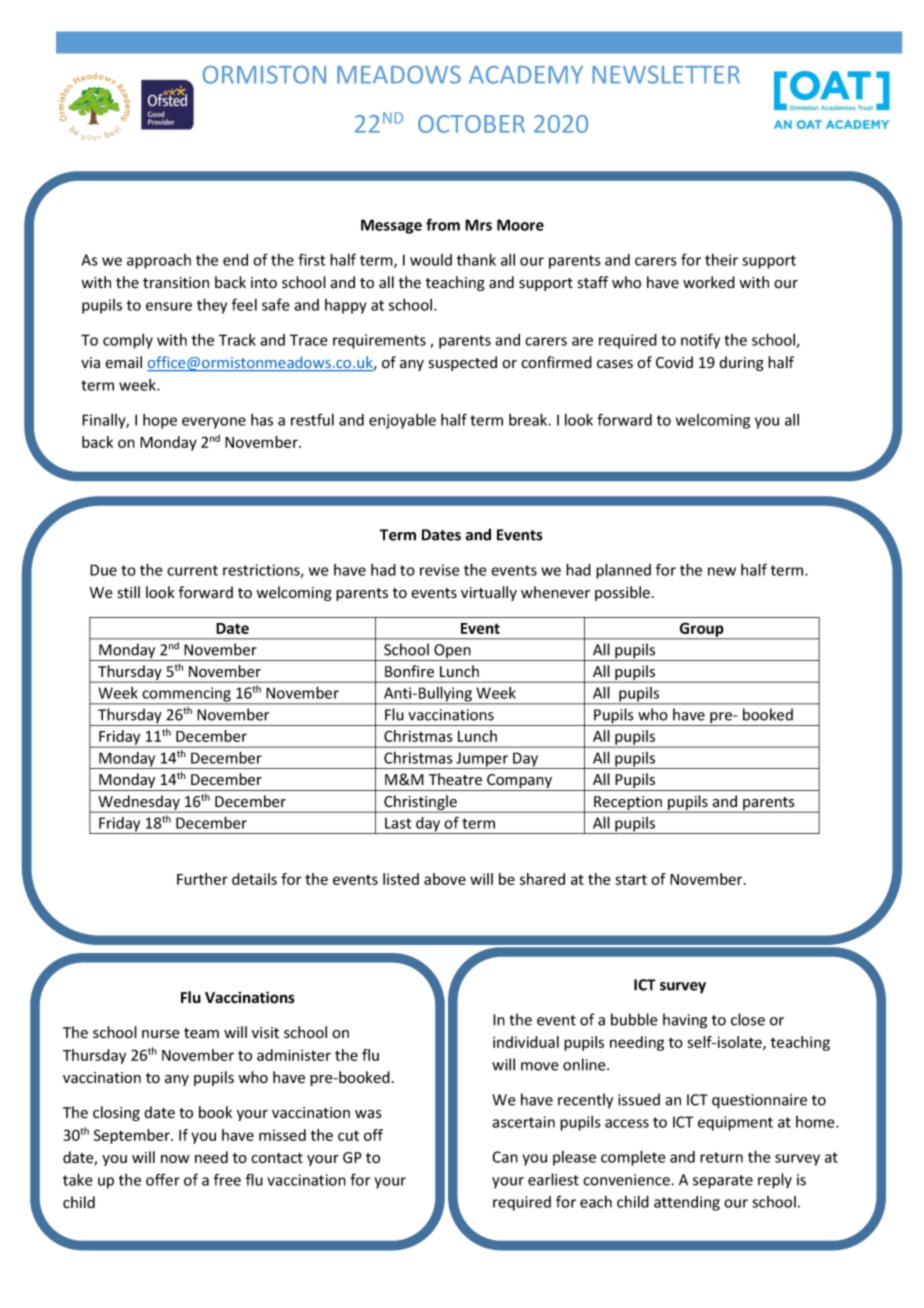  Describe the element at coordinates (129, 592) in the screenshot. I see `still` at that location.
